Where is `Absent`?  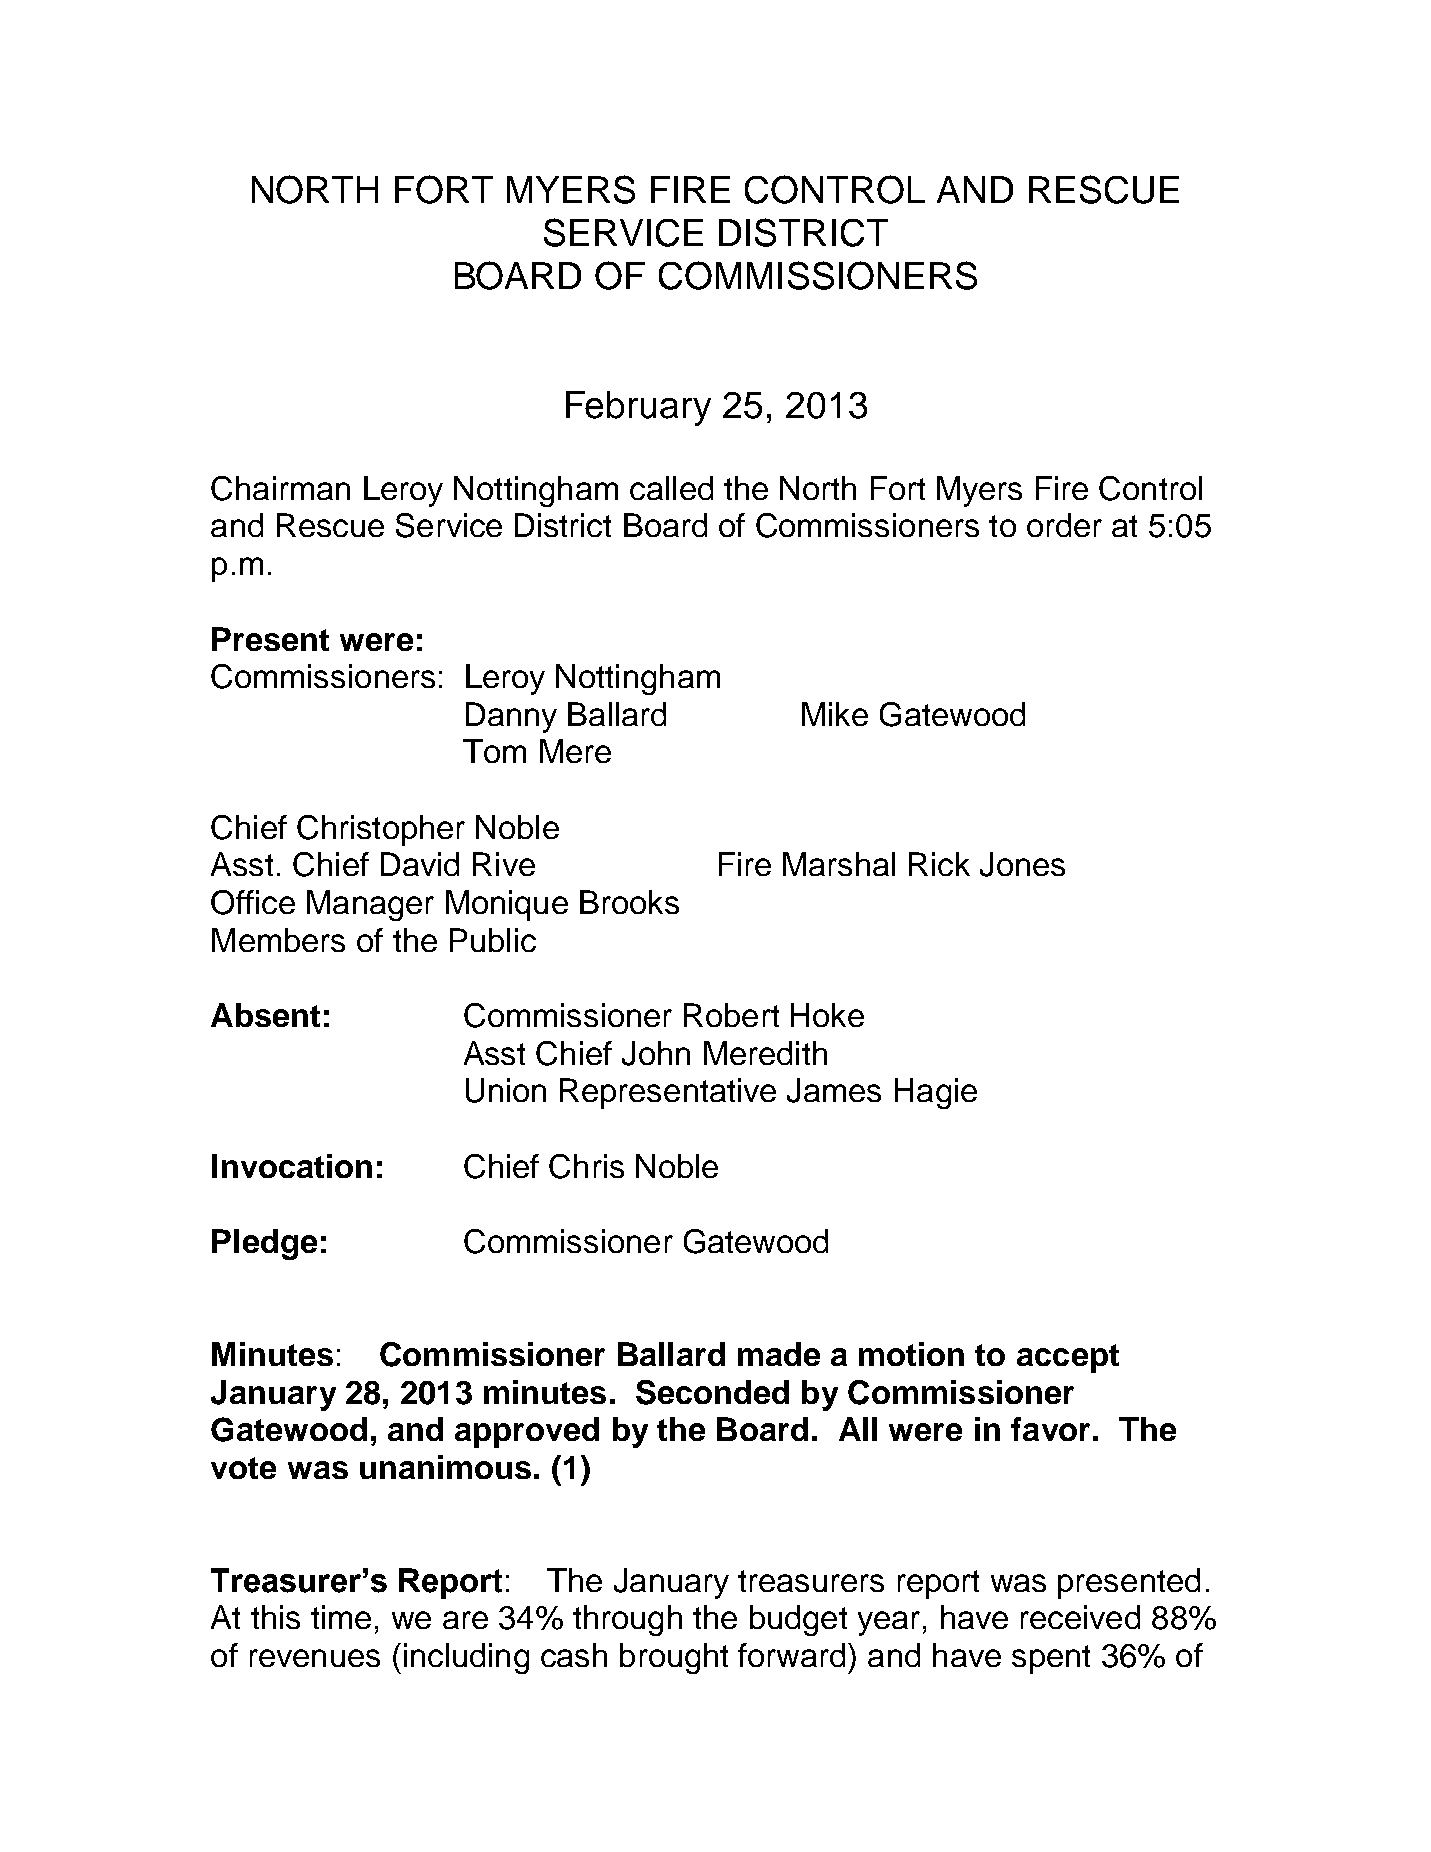 Absent is located at coordinates (265, 1015).
